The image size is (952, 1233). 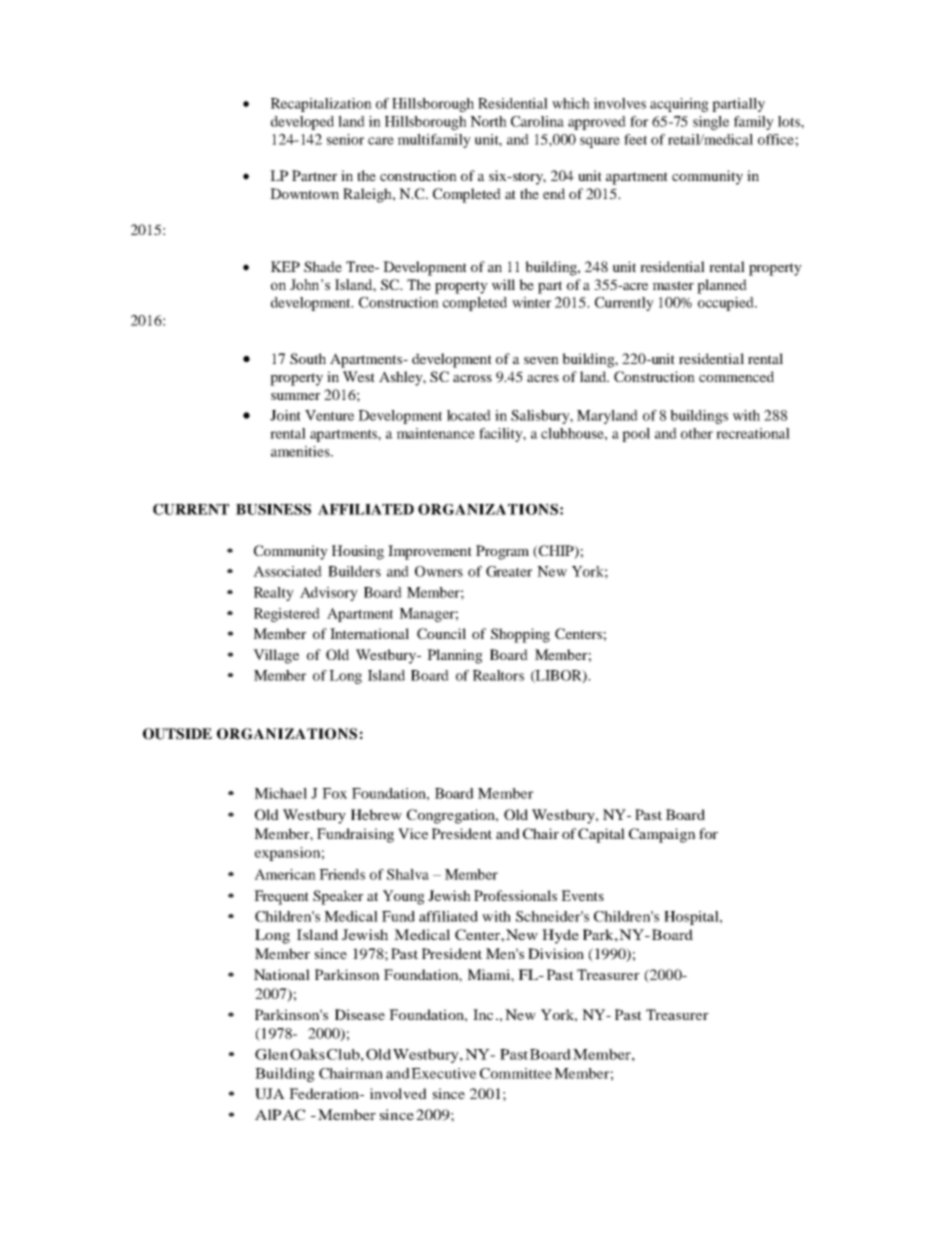 I want to click on Committee, so click(x=516, y=1073).
